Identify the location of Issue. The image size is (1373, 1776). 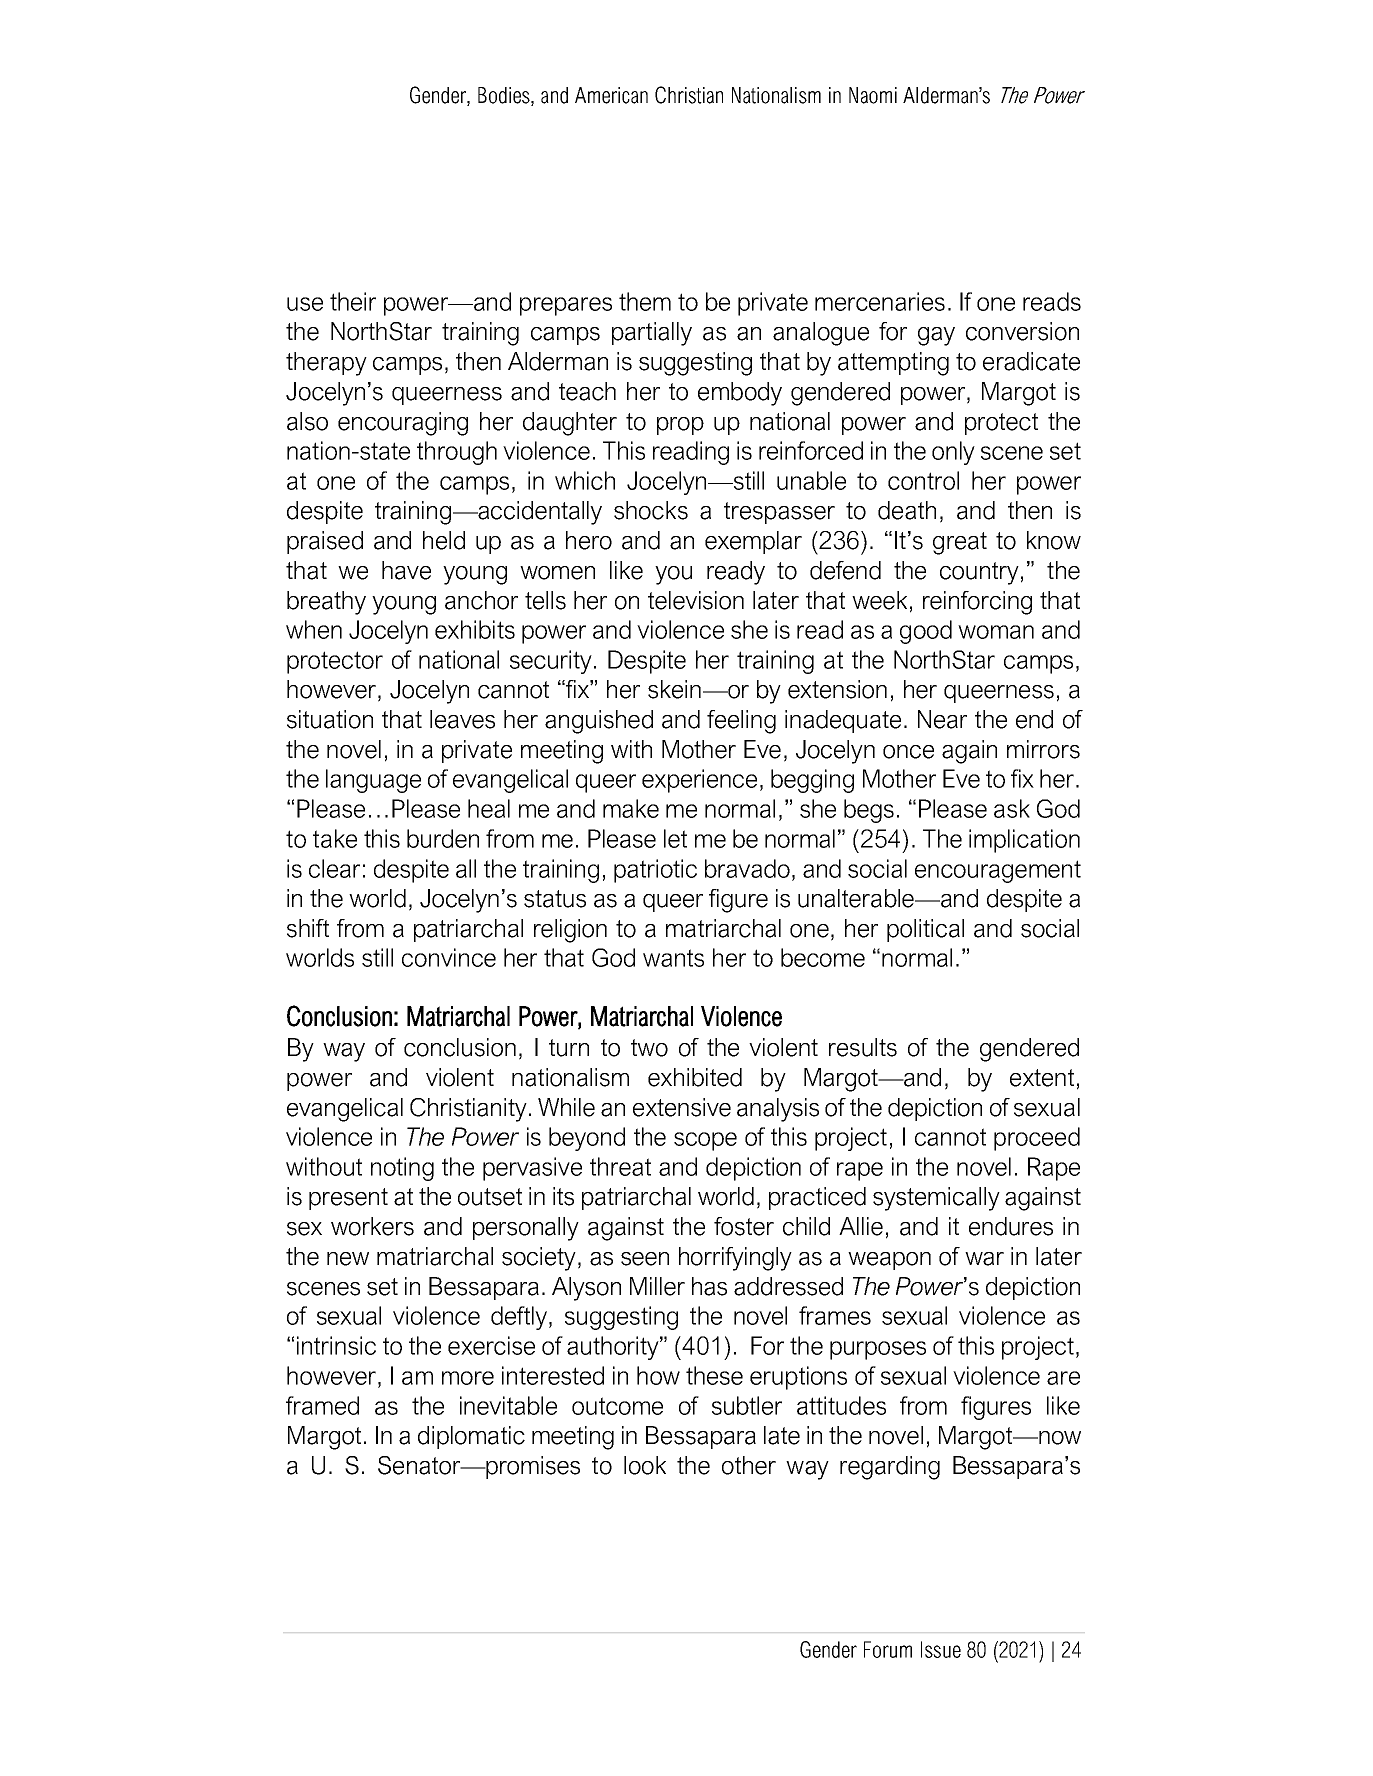
(941, 1649).
